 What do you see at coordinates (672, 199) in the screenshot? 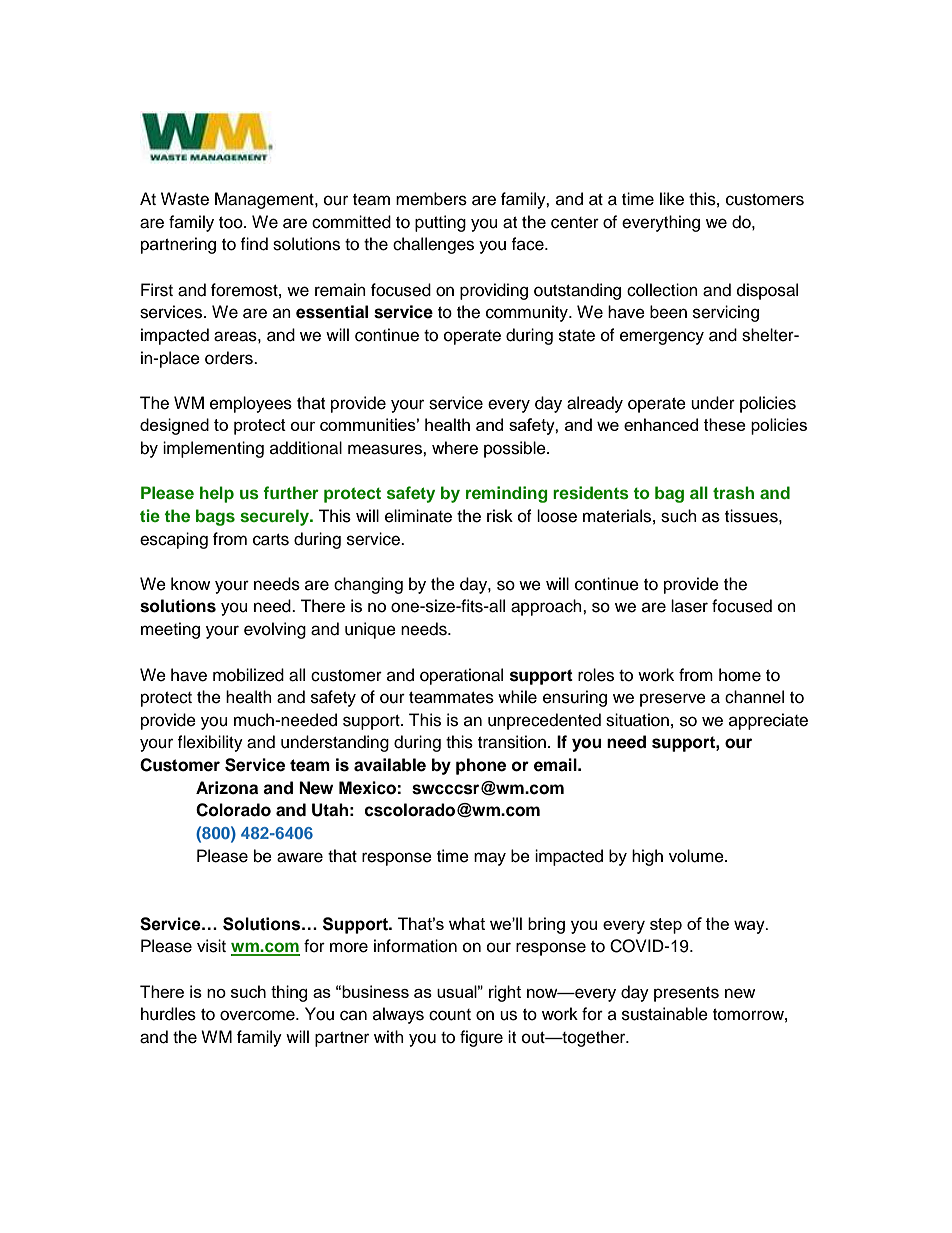
I see `like` at bounding box center [672, 199].
